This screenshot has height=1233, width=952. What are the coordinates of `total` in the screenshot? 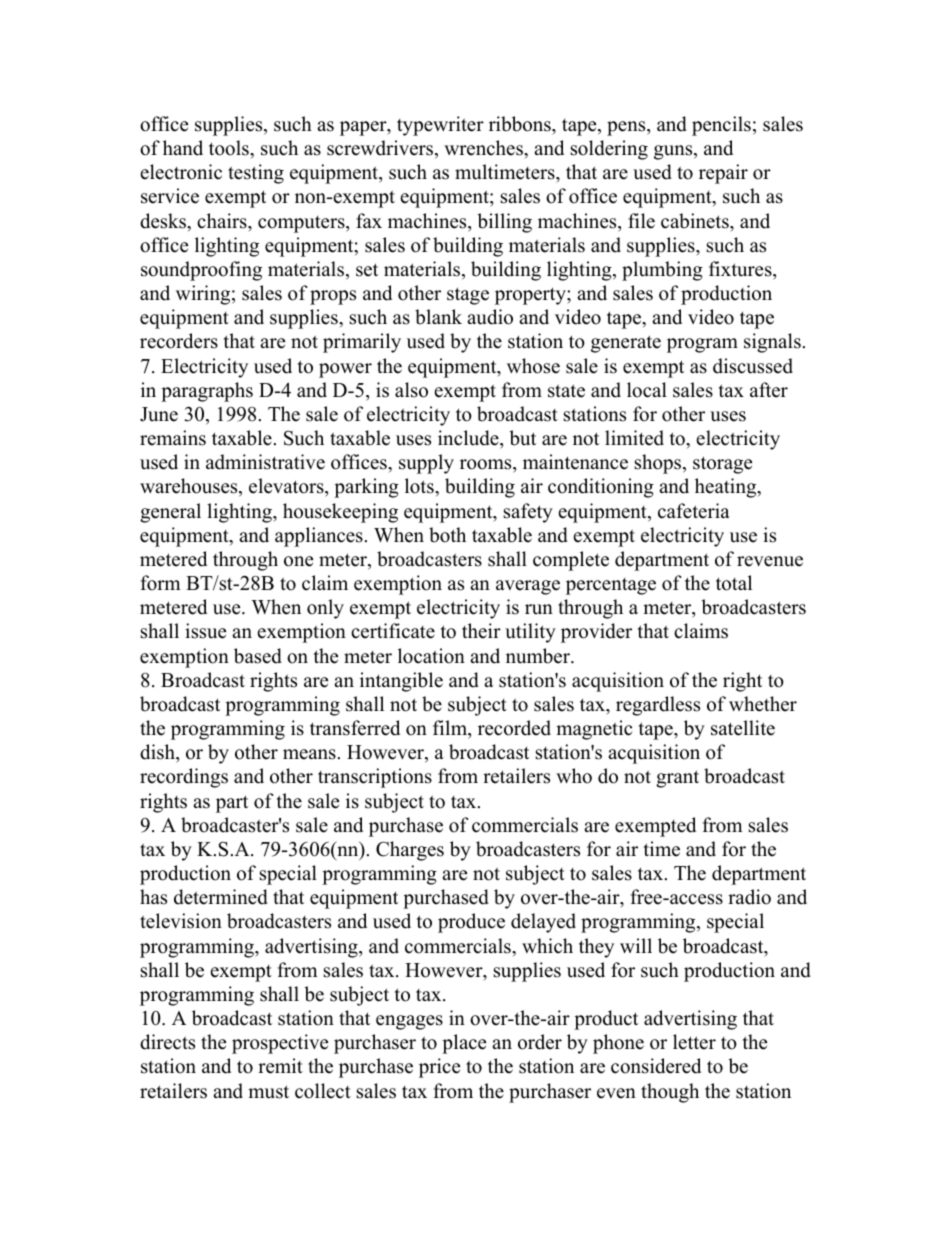 It's located at (734, 583).
